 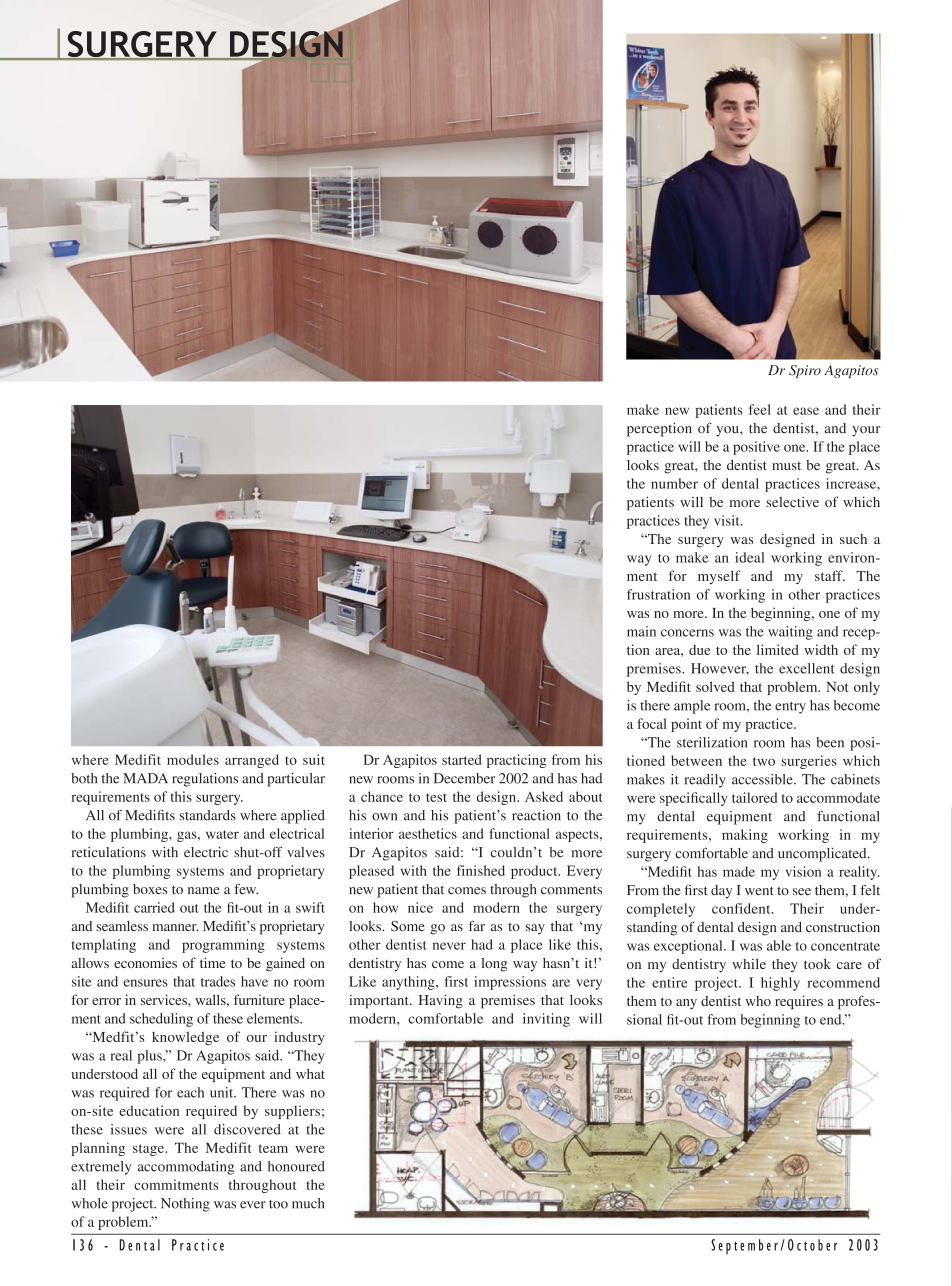 I want to click on requires, so click(x=799, y=1002).
